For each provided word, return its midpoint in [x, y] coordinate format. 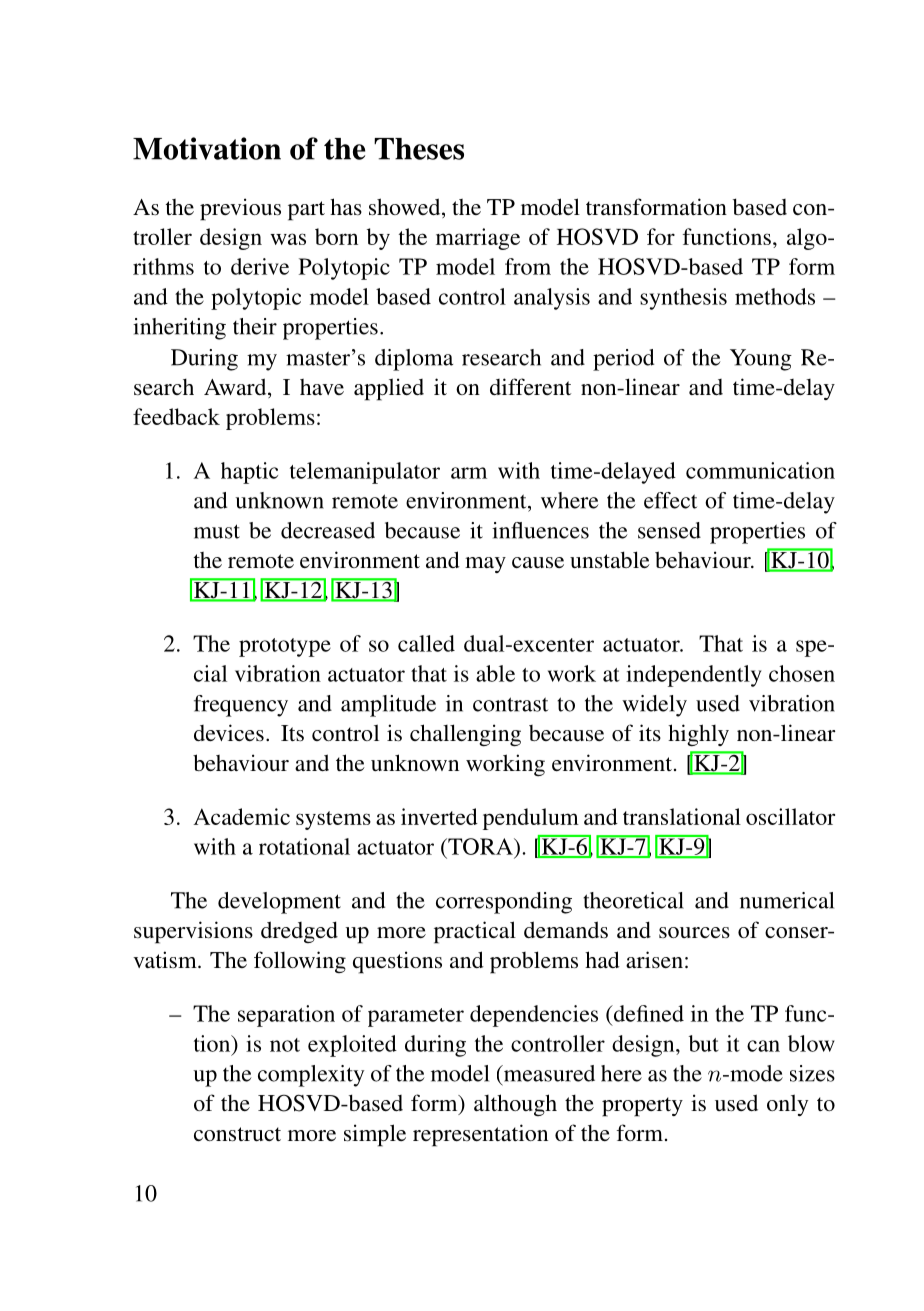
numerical [787, 900]
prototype [285, 647]
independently [694, 676]
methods [775, 296]
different [530, 386]
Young [761, 360]
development [279, 903]
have [322, 387]
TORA [480, 846]
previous [240, 209]
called [426, 643]
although [515, 1105]
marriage [478, 239]
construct [237, 1134]
